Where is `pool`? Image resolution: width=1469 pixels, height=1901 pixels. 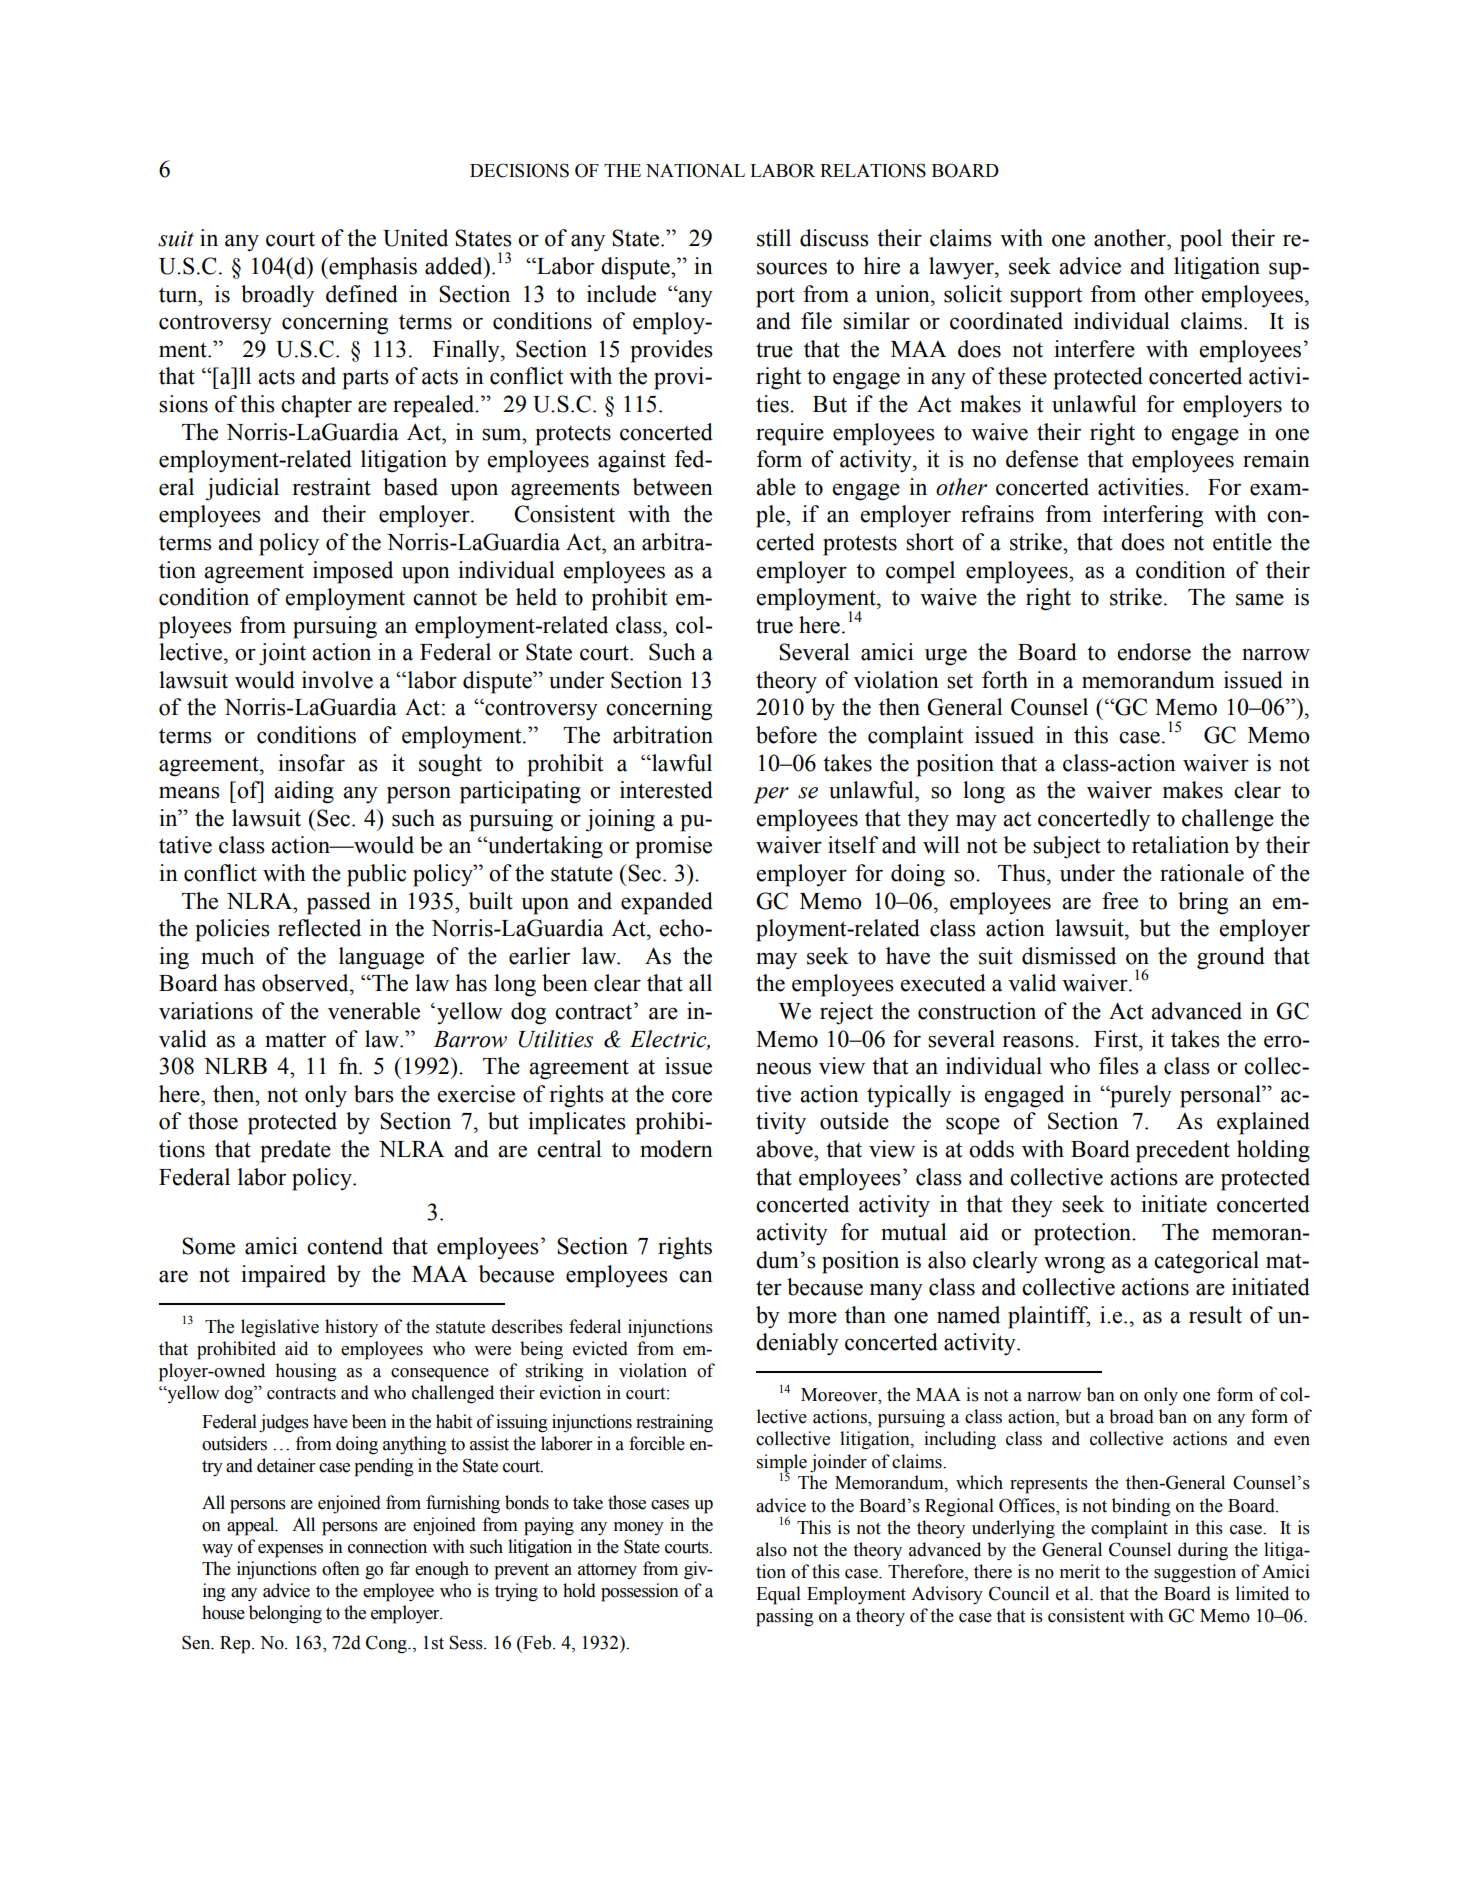 pool is located at coordinates (1201, 240).
